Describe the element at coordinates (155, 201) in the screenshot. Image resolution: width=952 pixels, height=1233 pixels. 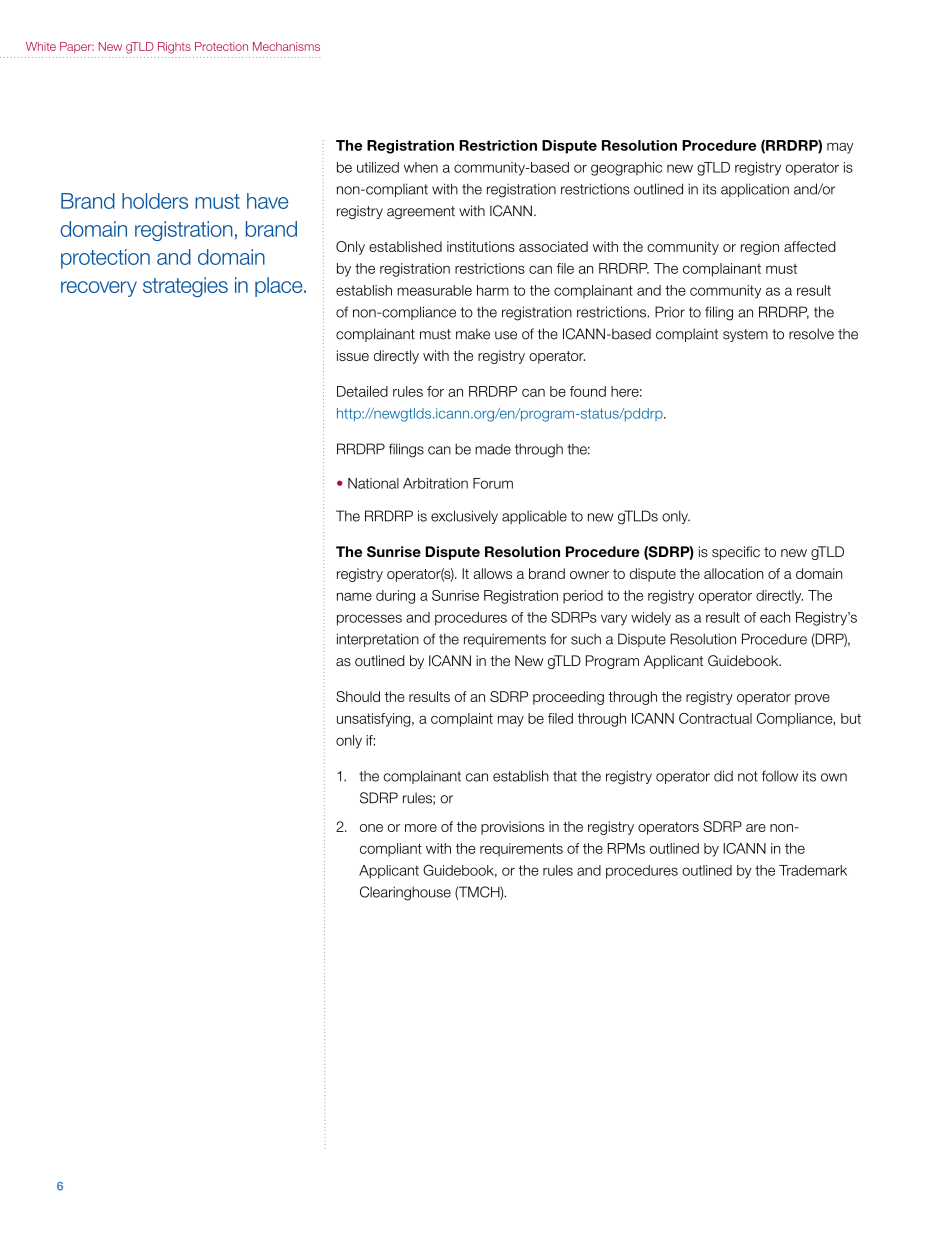
I see `holders` at that location.
